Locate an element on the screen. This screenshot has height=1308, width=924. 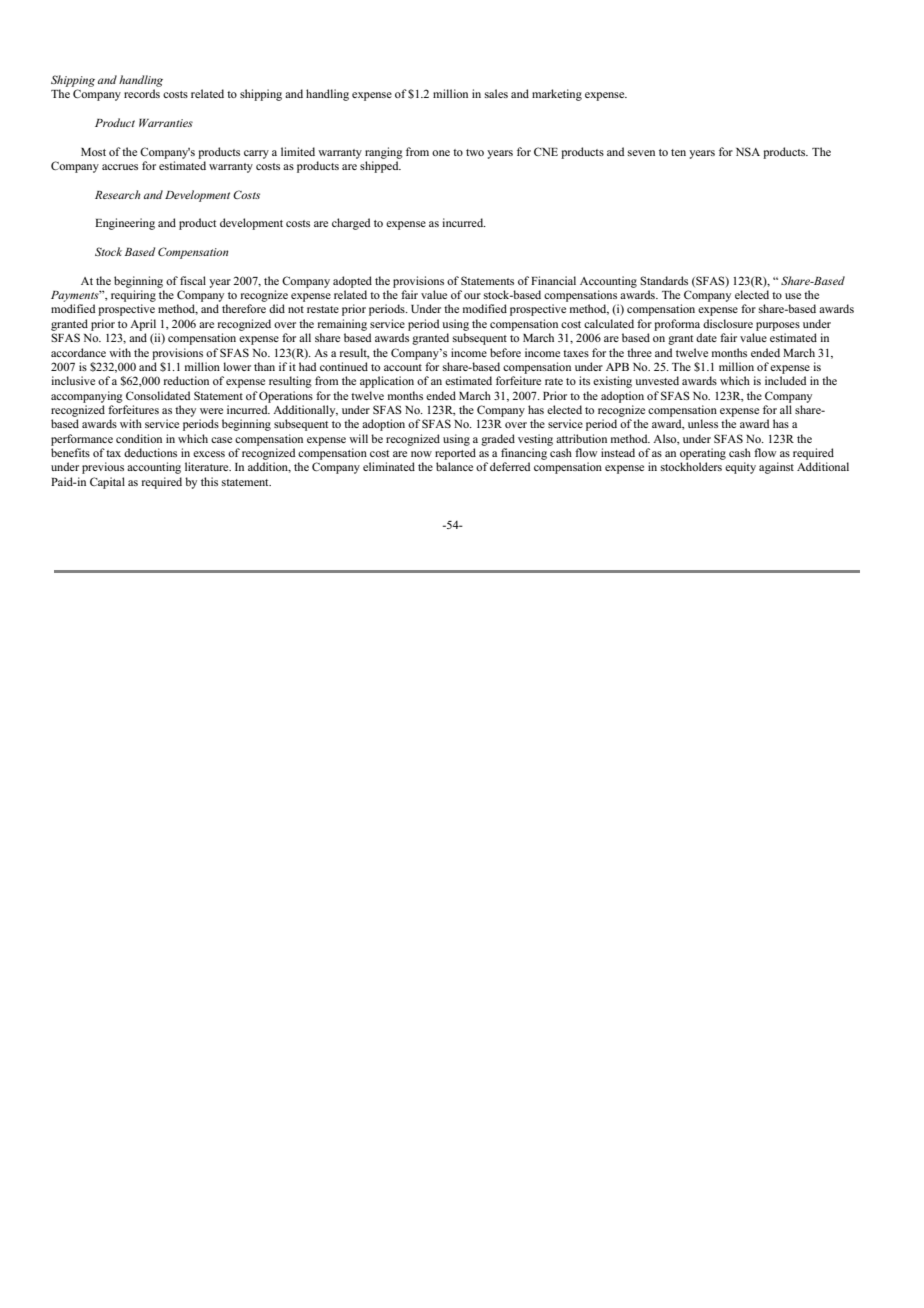
records is located at coordinates (142, 93).
